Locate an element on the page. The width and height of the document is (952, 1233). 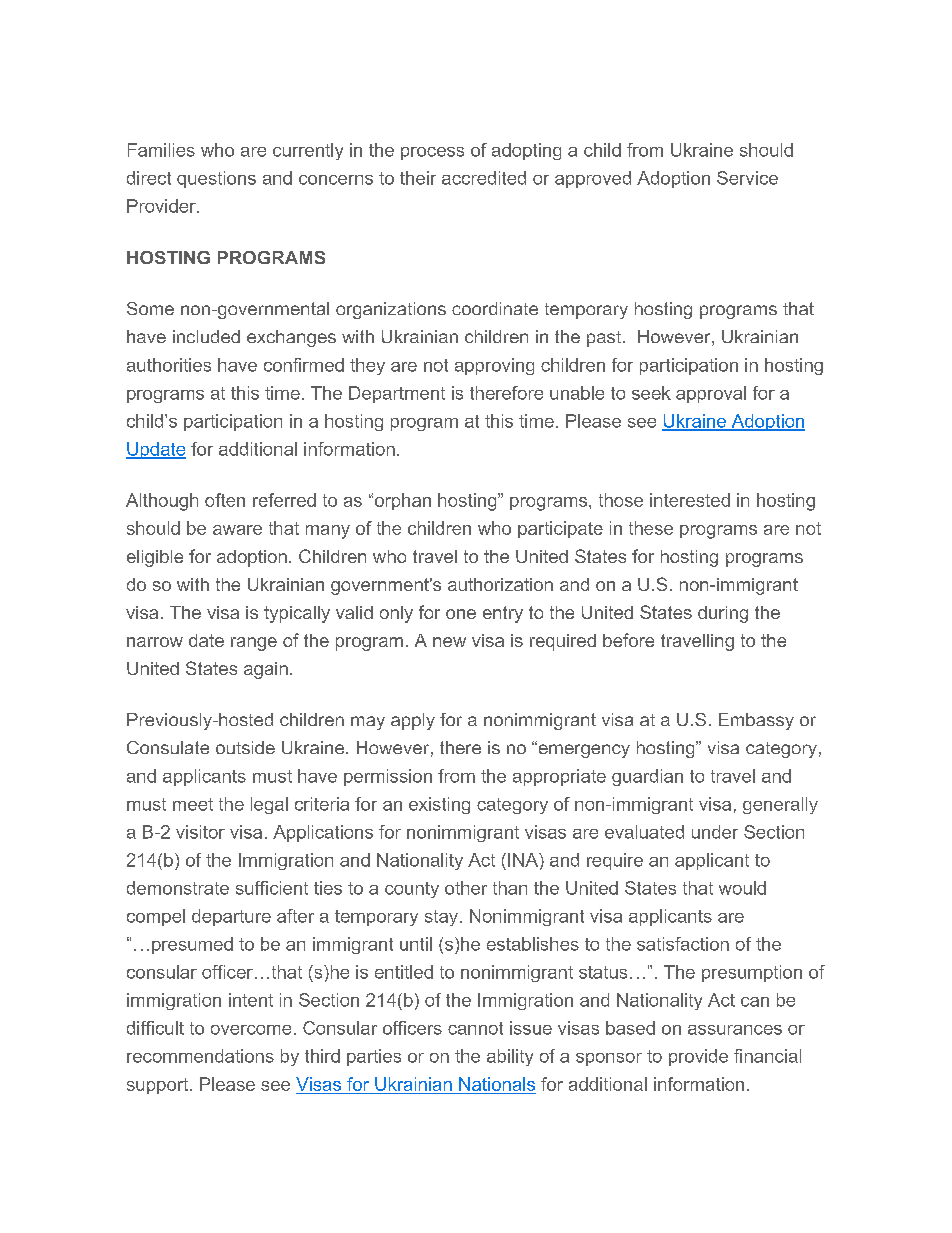
Service is located at coordinates (747, 178).
